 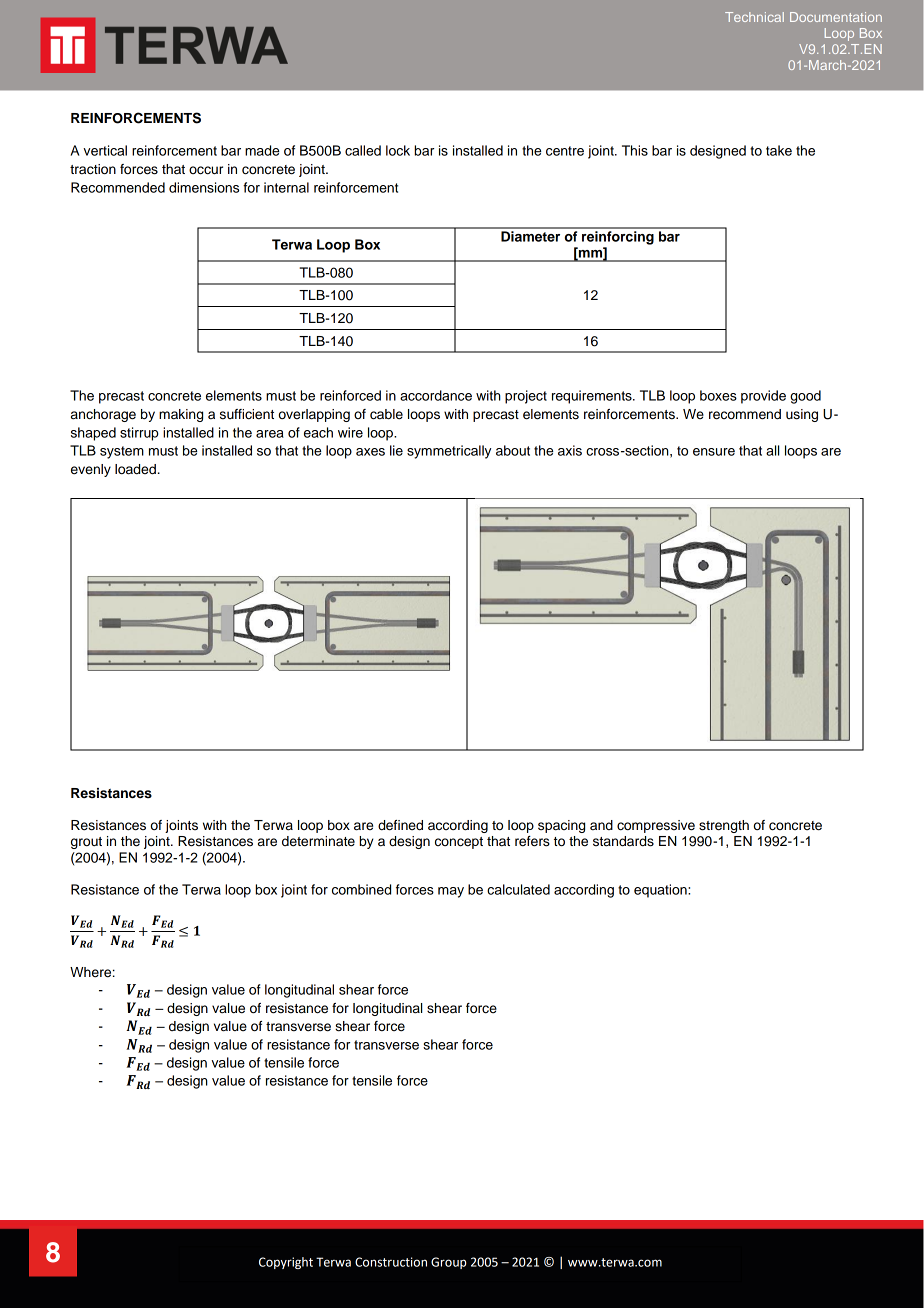 What do you see at coordinates (391, 1262) in the document?
I see `Construction` at bounding box center [391, 1262].
